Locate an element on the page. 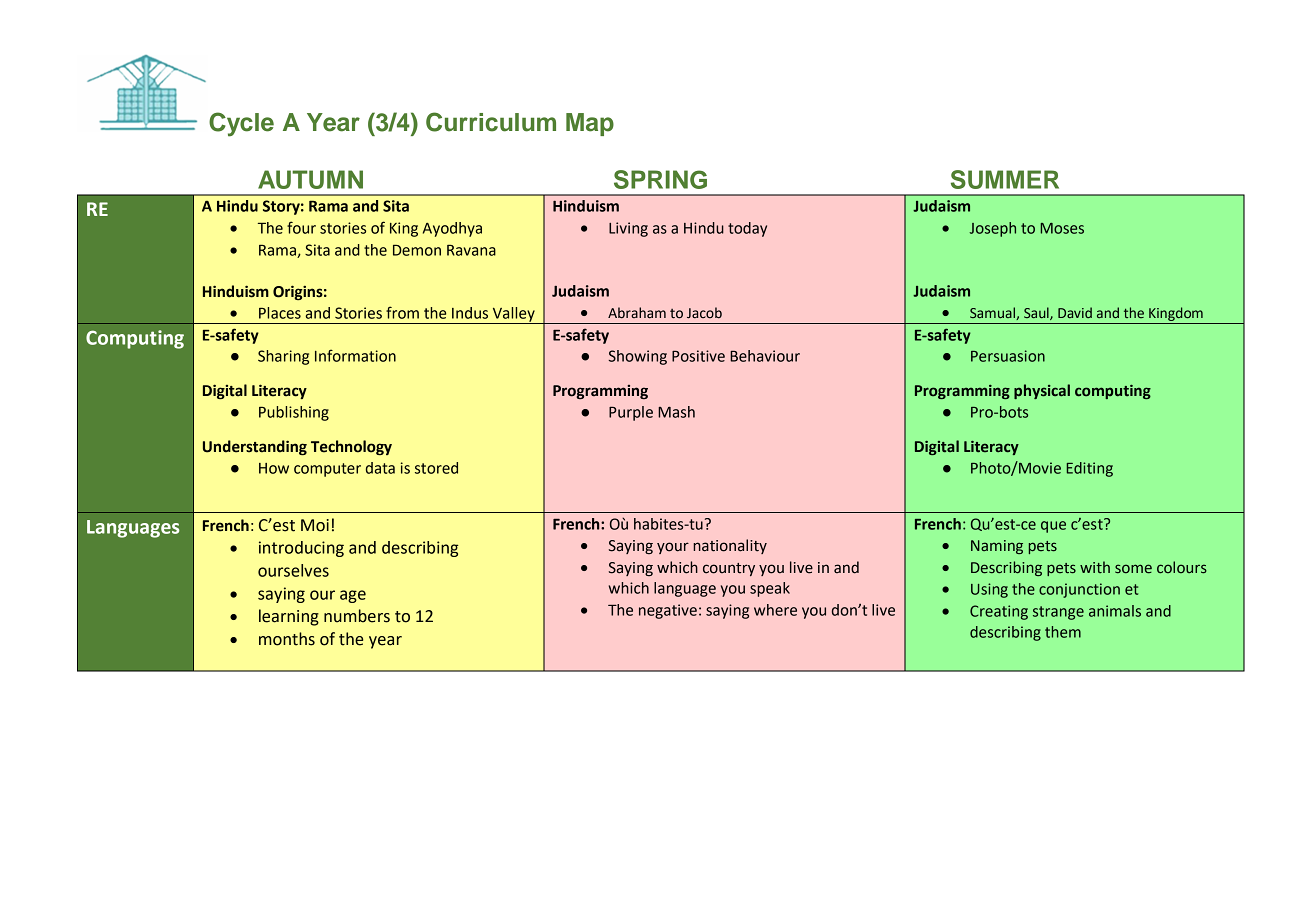 The width and height of the document is (1308, 924). Cycle is located at coordinates (241, 124).
